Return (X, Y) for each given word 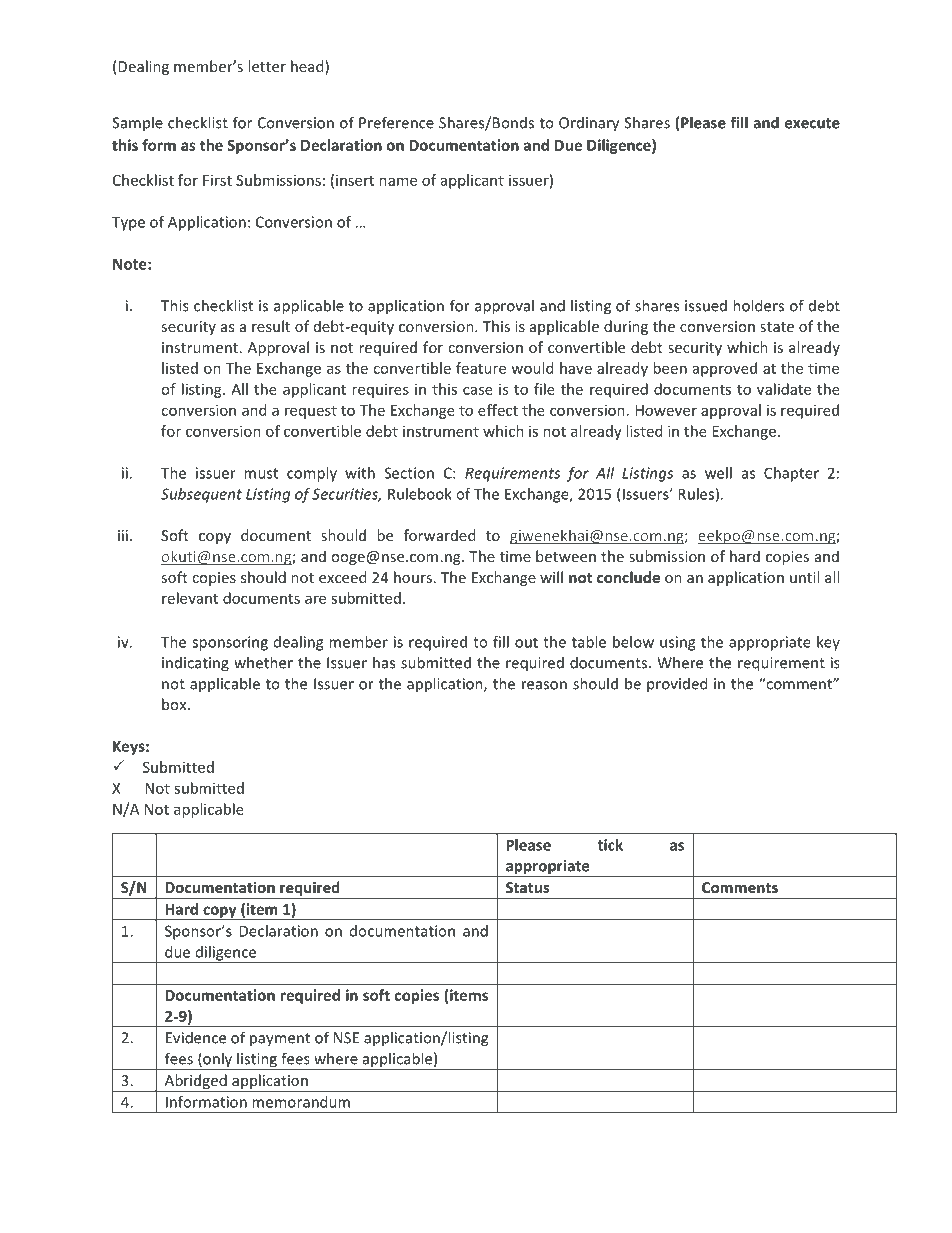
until (804, 577)
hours (413, 577)
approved (725, 369)
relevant (190, 598)
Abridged (195, 1082)
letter (267, 66)
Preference (396, 122)
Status (528, 887)
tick (610, 845)
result (271, 326)
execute (812, 123)
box (175, 704)
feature (481, 368)
